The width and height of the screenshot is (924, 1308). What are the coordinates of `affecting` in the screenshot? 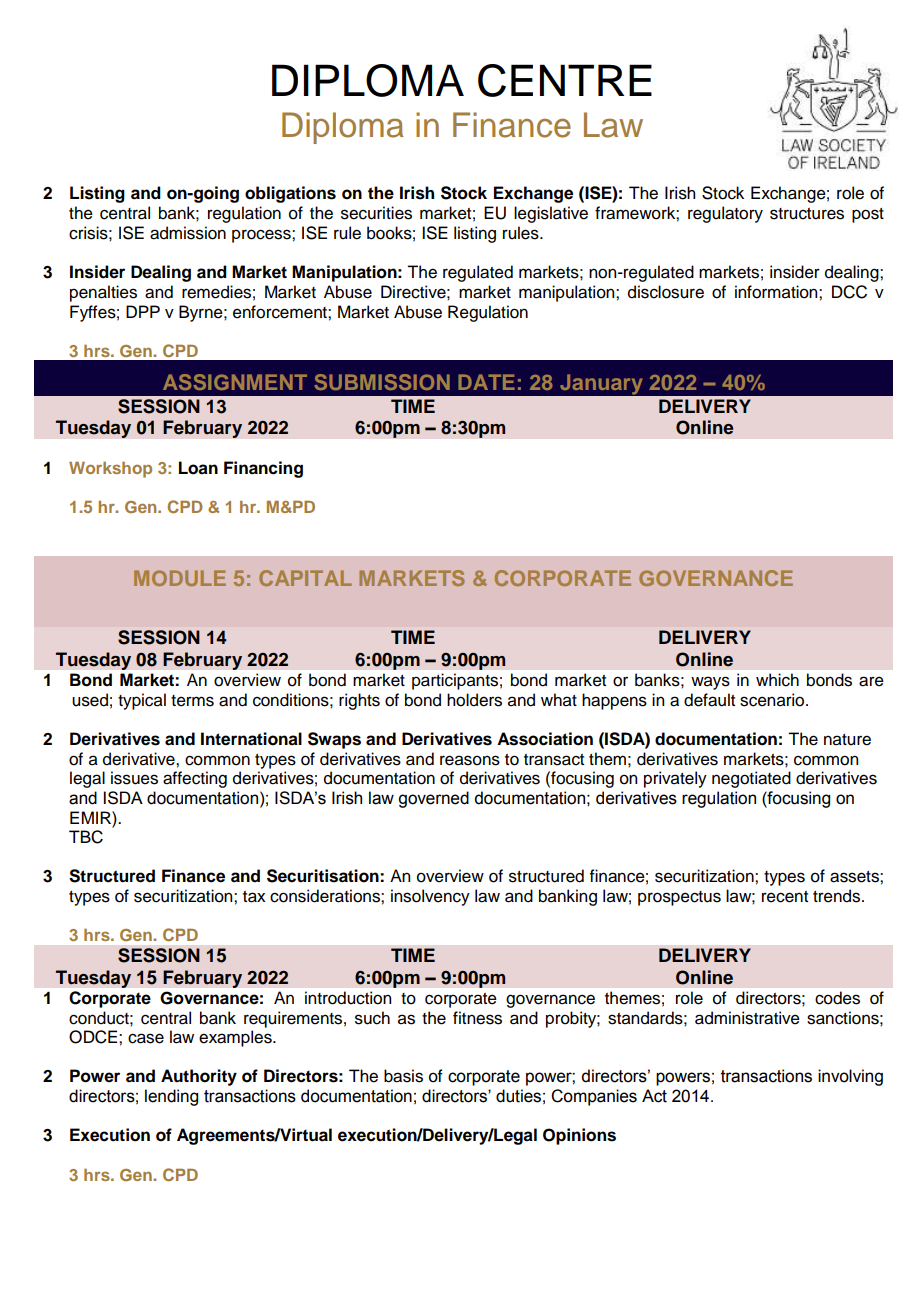 It's located at (195, 779).
